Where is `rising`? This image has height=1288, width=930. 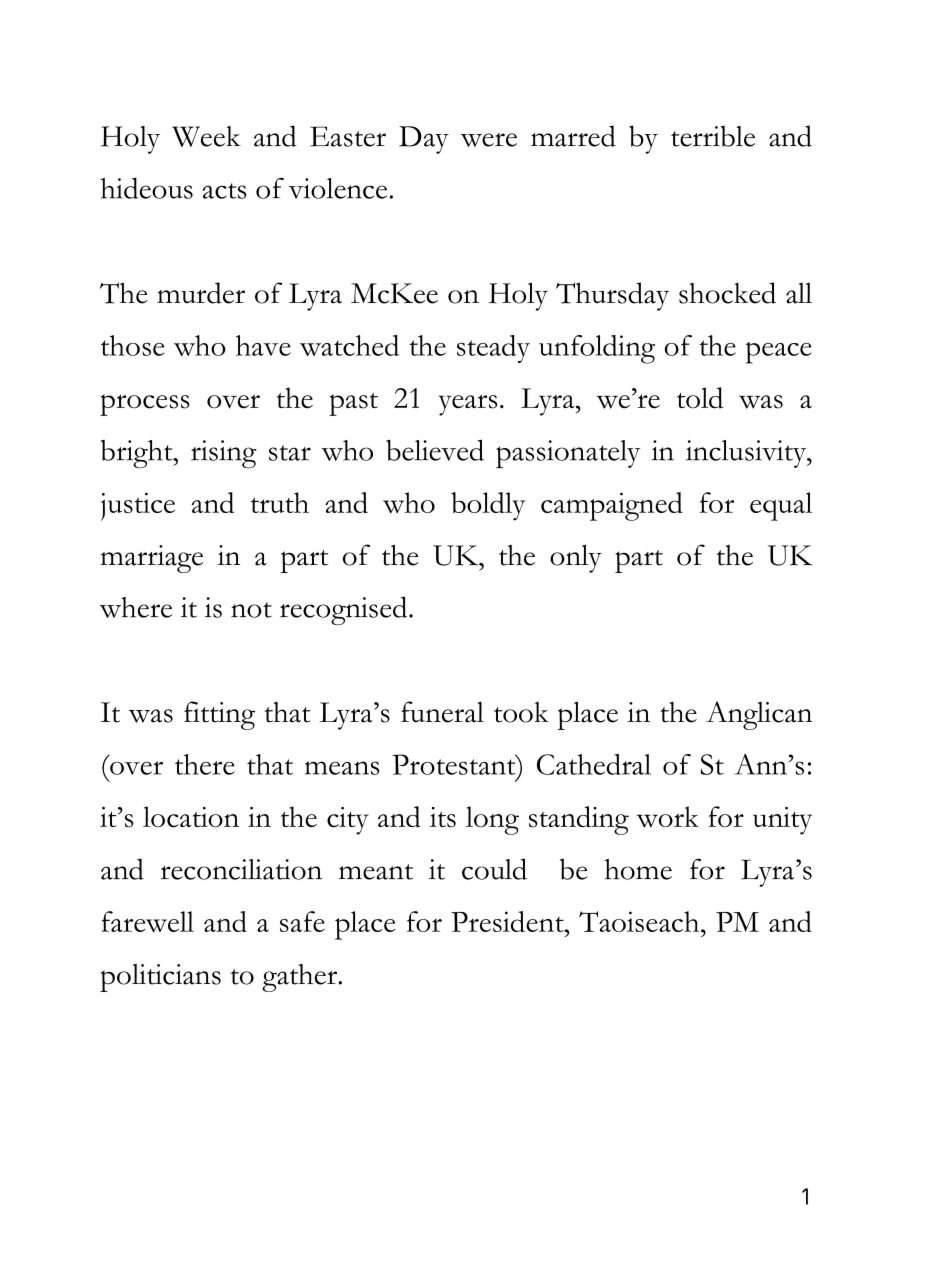 rising is located at coordinates (224, 454).
